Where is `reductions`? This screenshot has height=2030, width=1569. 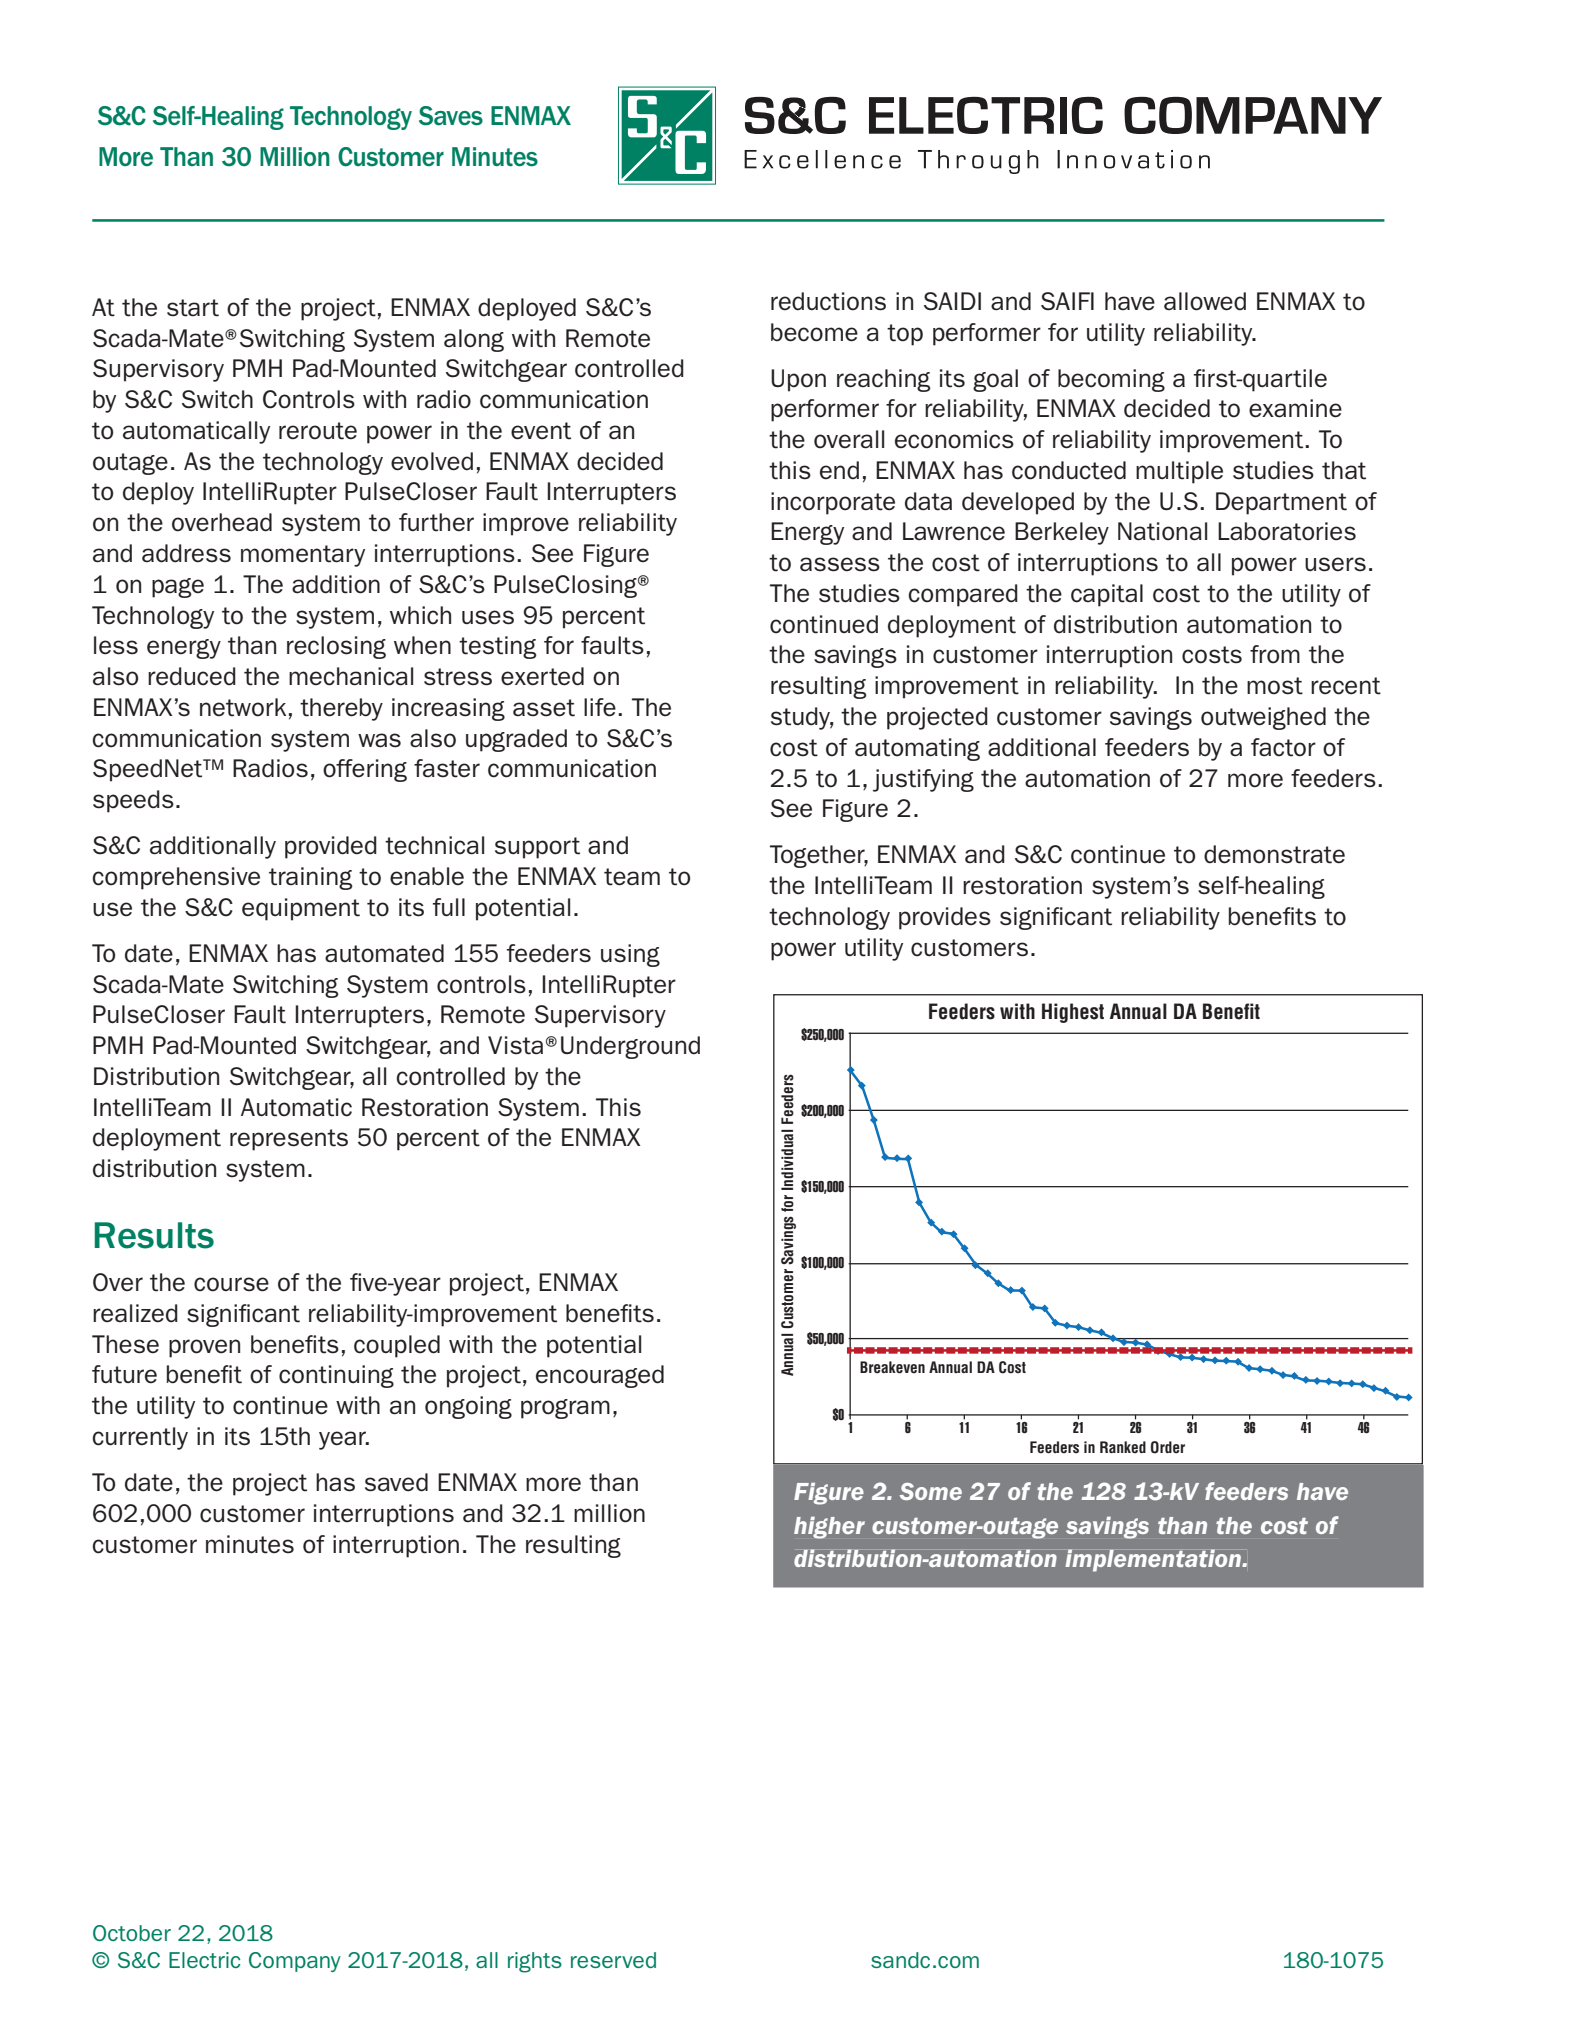
reductions is located at coordinates (828, 301).
